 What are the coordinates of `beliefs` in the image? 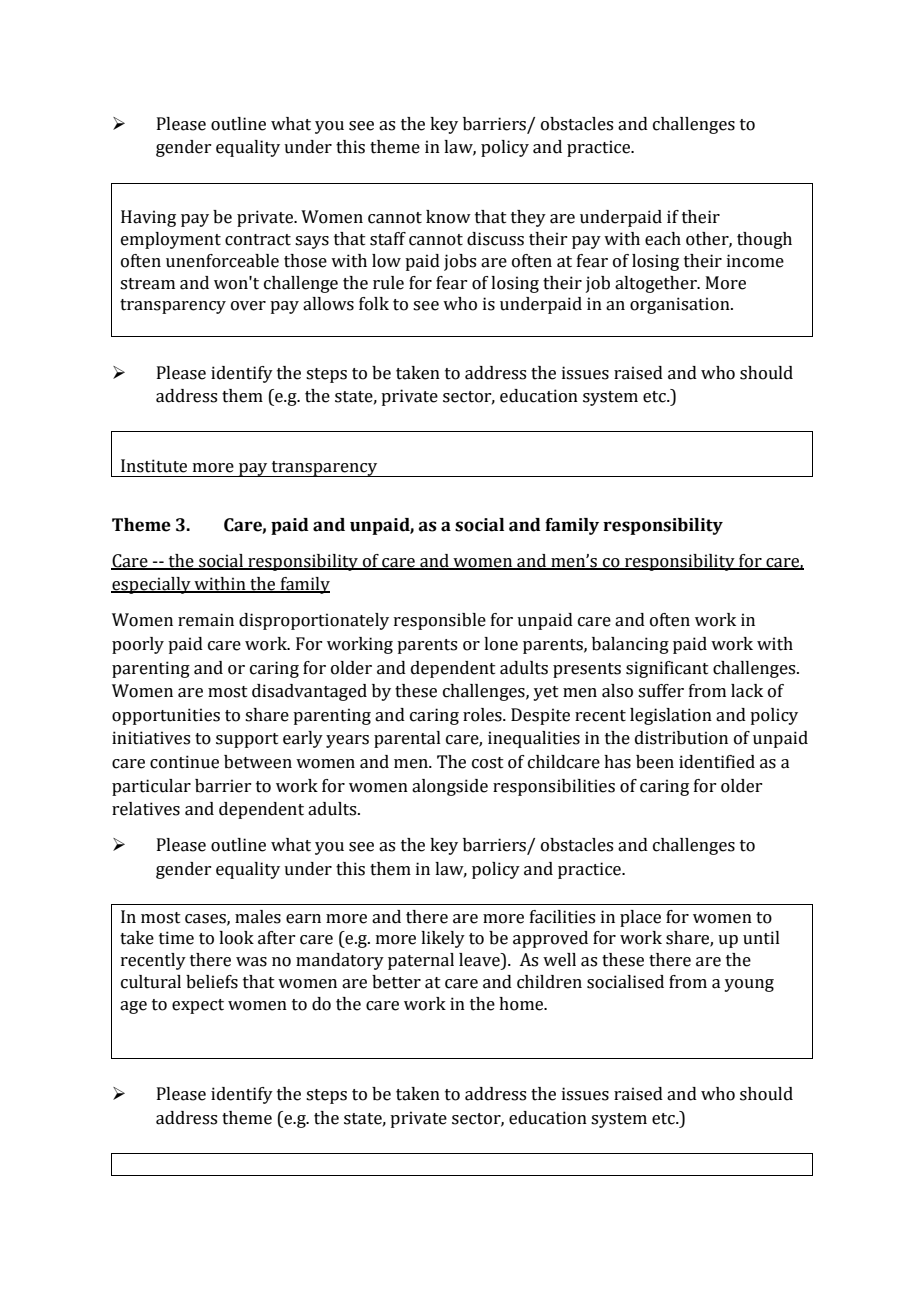 It's located at (212, 982).
